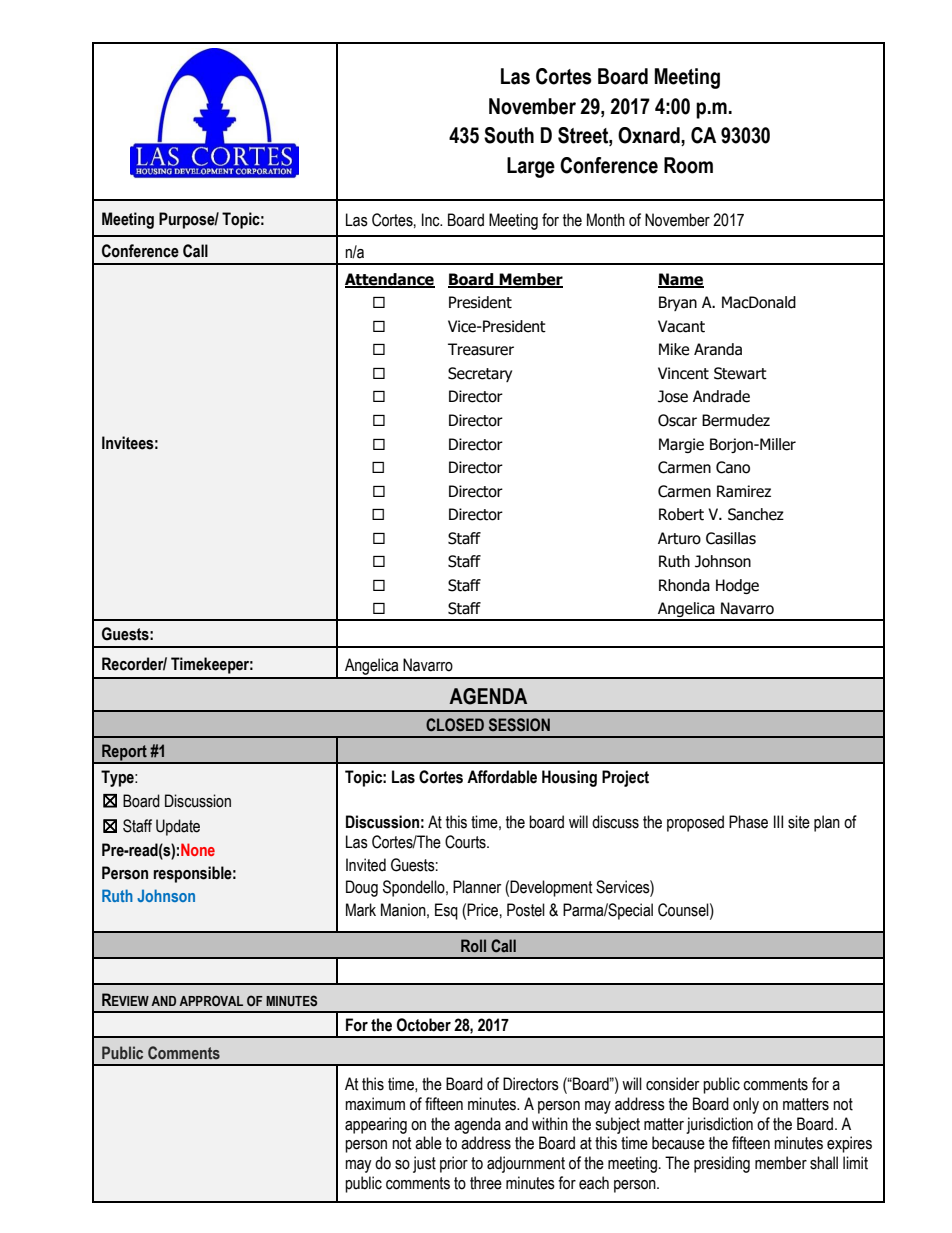 This screenshot has height=1233, width=952. Describe the element at coordinates (721, 396) in the screenshot. I see `Andrade` at that location.
